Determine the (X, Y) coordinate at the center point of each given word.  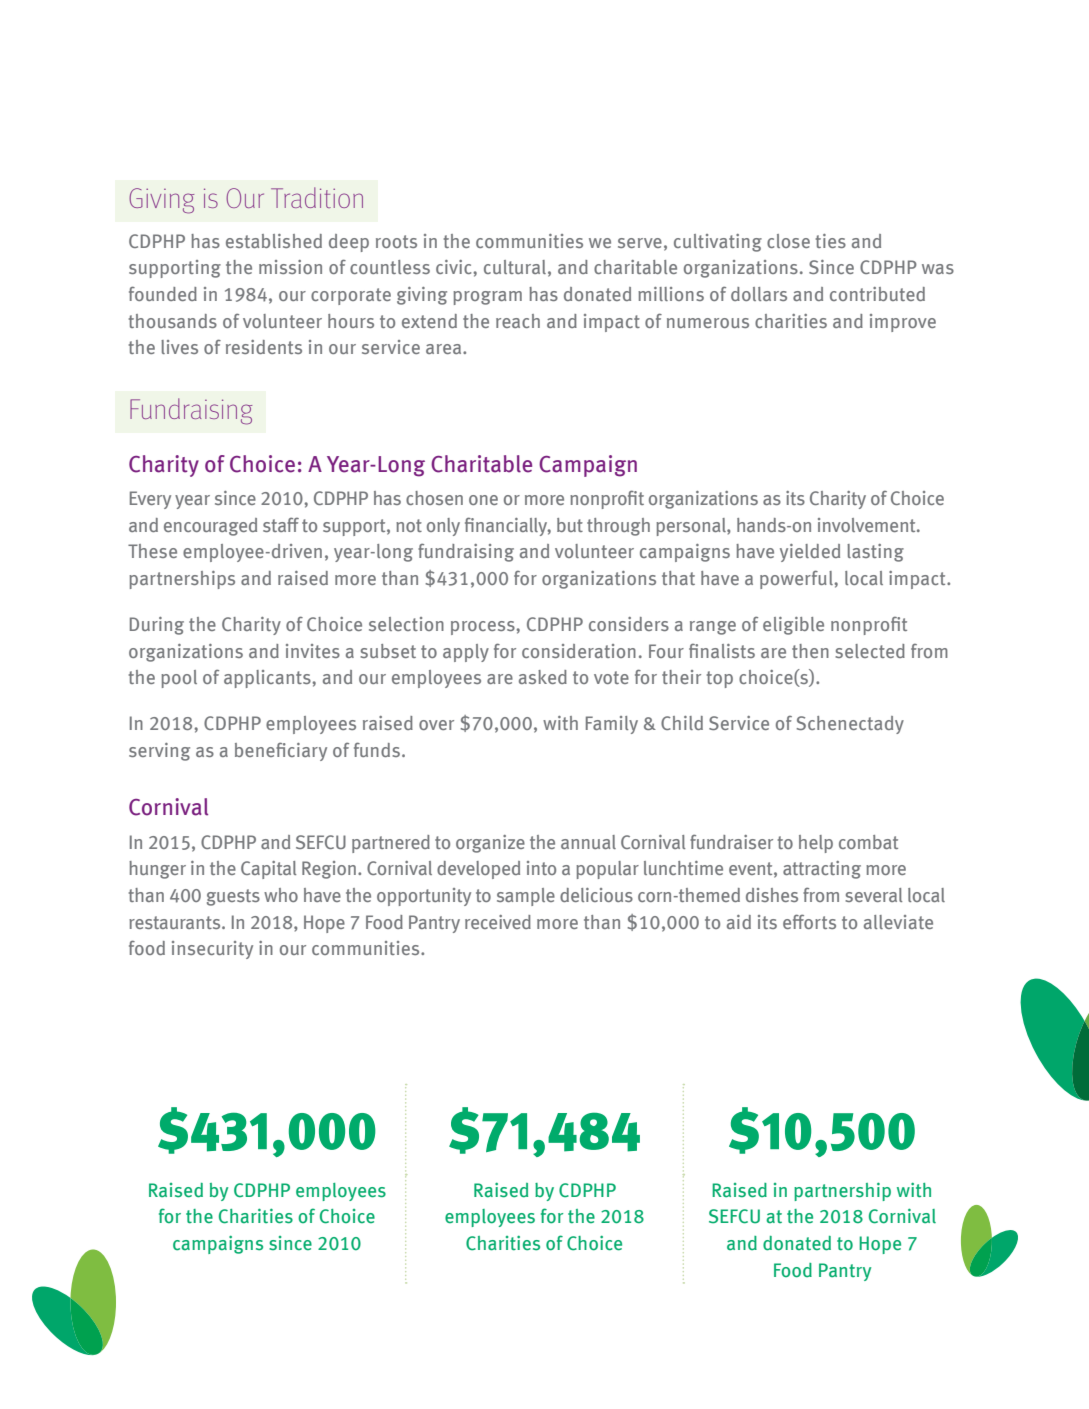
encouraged (210, 527)
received (498, 922)
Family (612, 725)
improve (903, 323)
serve (640, 243)
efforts (809, 921)
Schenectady (850, 725)
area (445, 349)
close (788, 241)
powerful (797, 579)
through (618, 527)
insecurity (212, 950)
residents (264, 347)
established (274, 241)
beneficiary (281, 751)
